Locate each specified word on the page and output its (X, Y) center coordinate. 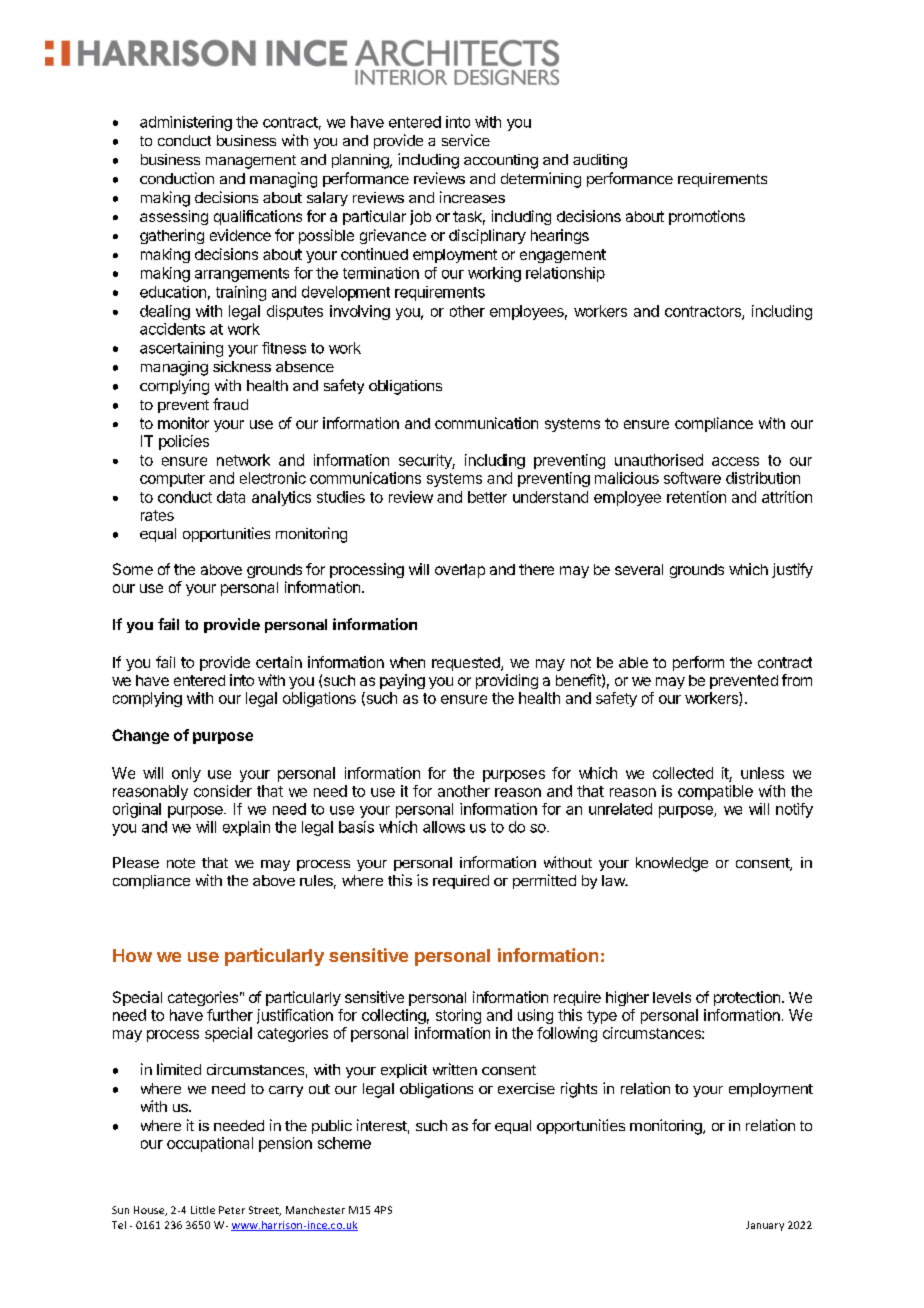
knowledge (672, 864)
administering (186, 123)
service (466, 140)
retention (696, 497)
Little (203, 1210)
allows (444, 827)
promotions (707, 217)
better (487, 497)
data (231, 497)
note (181, 863)
